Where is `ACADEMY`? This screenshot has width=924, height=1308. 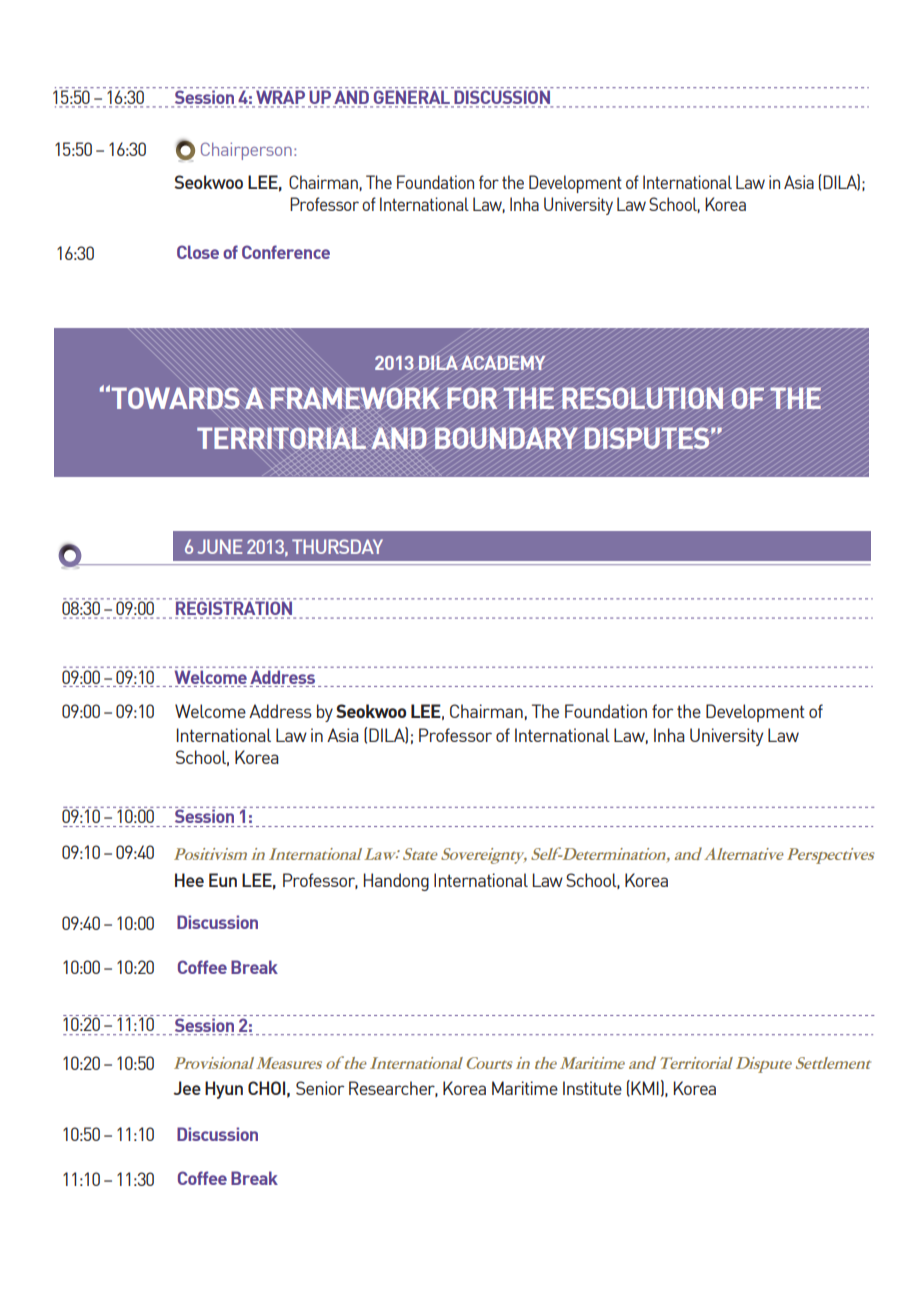 ACADEMY is located at coordinates (503, 362).
